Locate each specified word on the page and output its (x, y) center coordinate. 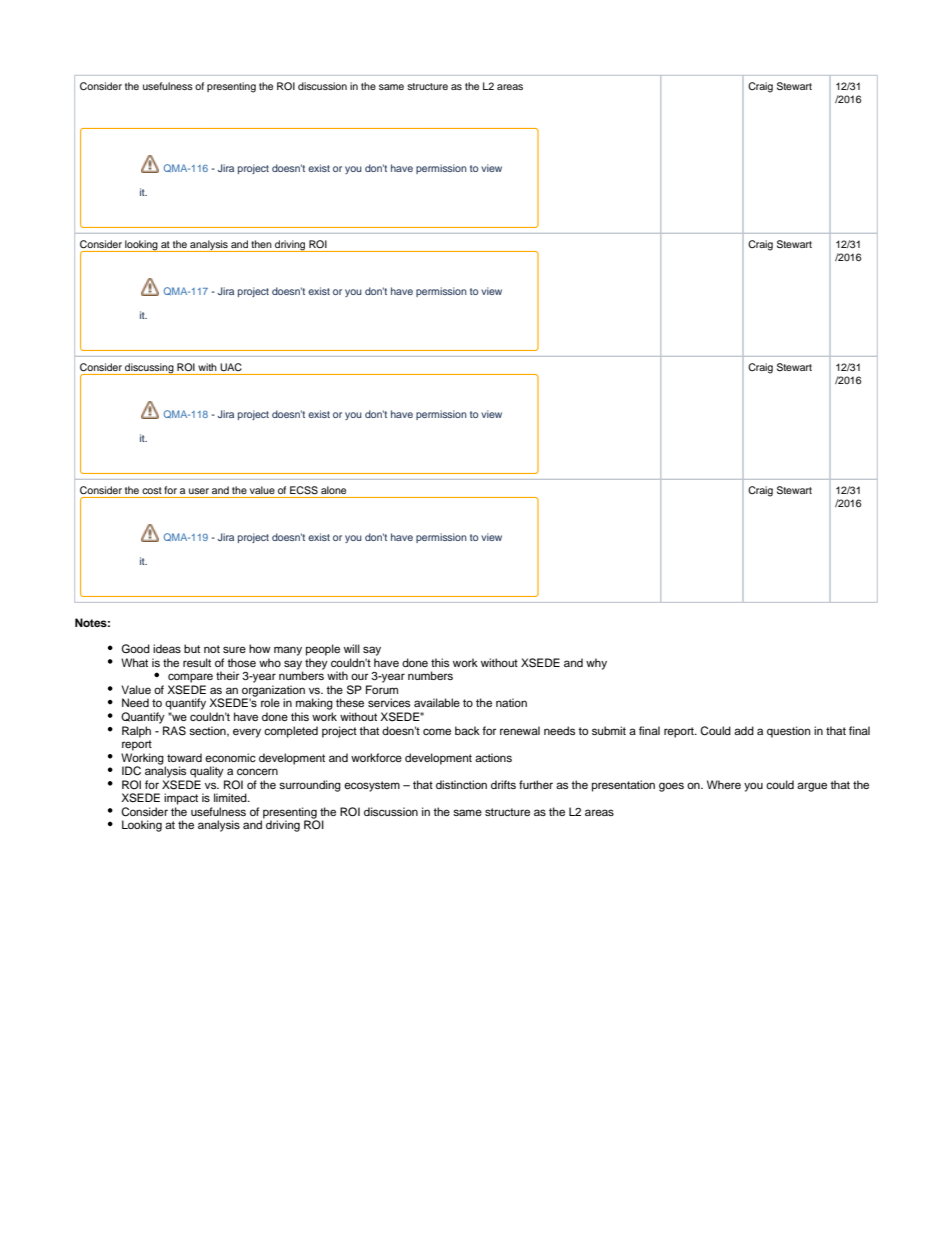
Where (724, 784)
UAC (231, 367)
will (352, 648)
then (261, 244)
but (192, 648)
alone (333, 490)
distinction (461, 784)
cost (152, 490)
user (199, 491)
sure (234, 649)
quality (207, 772)
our (359, 676)
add (744, 730)
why (596, 664)
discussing (149, 369)
